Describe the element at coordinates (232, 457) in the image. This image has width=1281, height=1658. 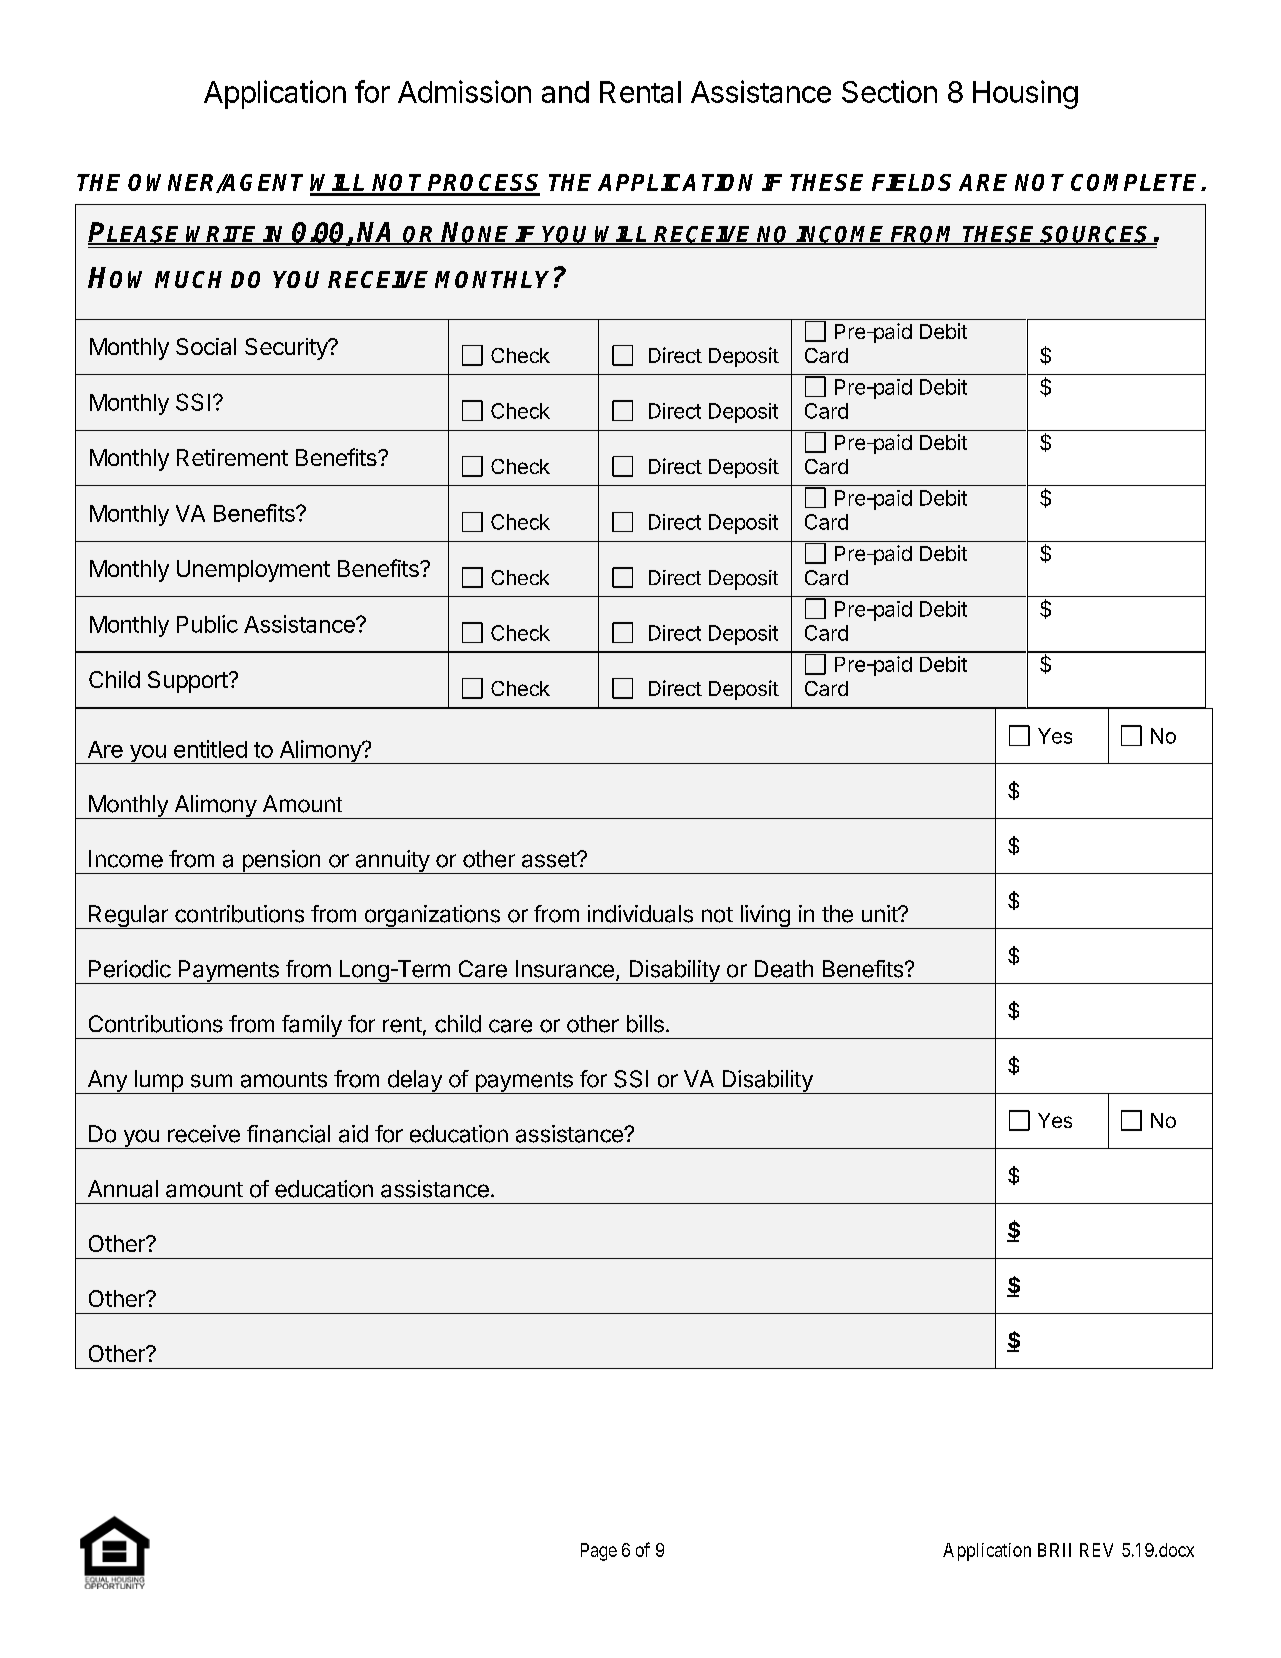
I see `Retirement` at that location.
